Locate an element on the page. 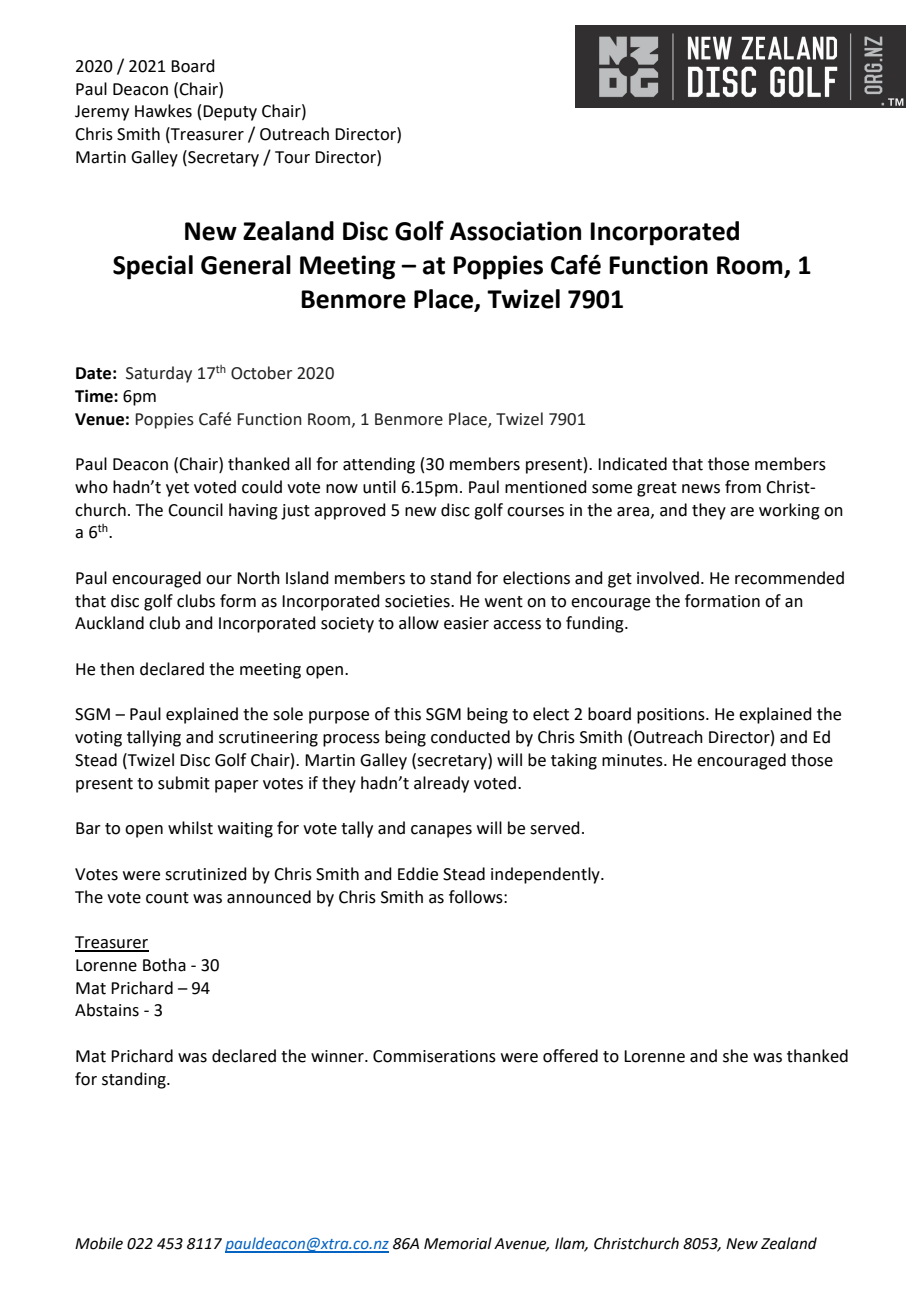  Hawkes is located at coordinates (163, 111).
